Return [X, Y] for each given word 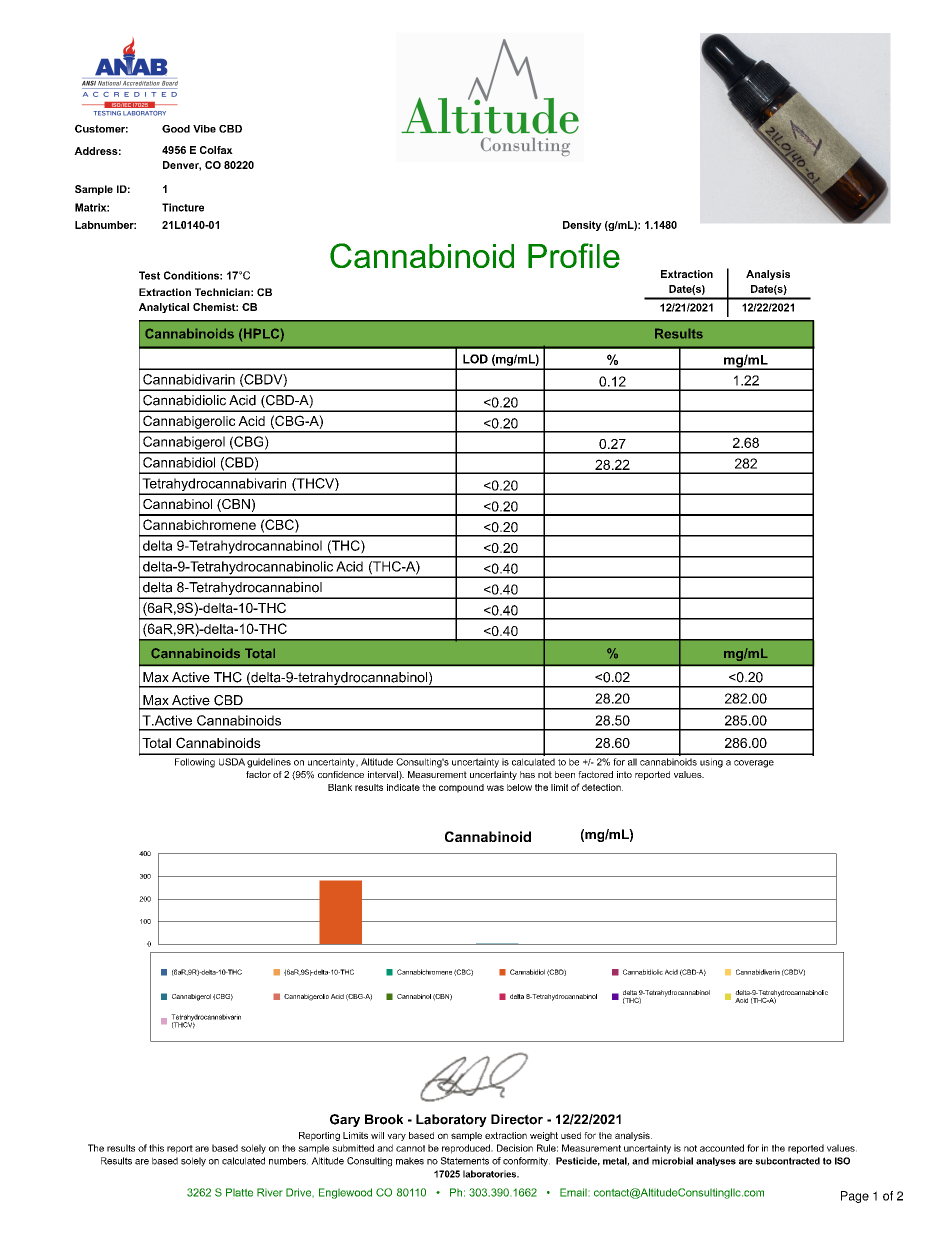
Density [582, 226]
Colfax [216, 150]
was [495, 788]
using [711, 763]
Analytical [164, 308]
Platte [239, 1192]
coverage [754, 764]
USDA [232, 762]
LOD [475, 359]
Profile [574, 255]
